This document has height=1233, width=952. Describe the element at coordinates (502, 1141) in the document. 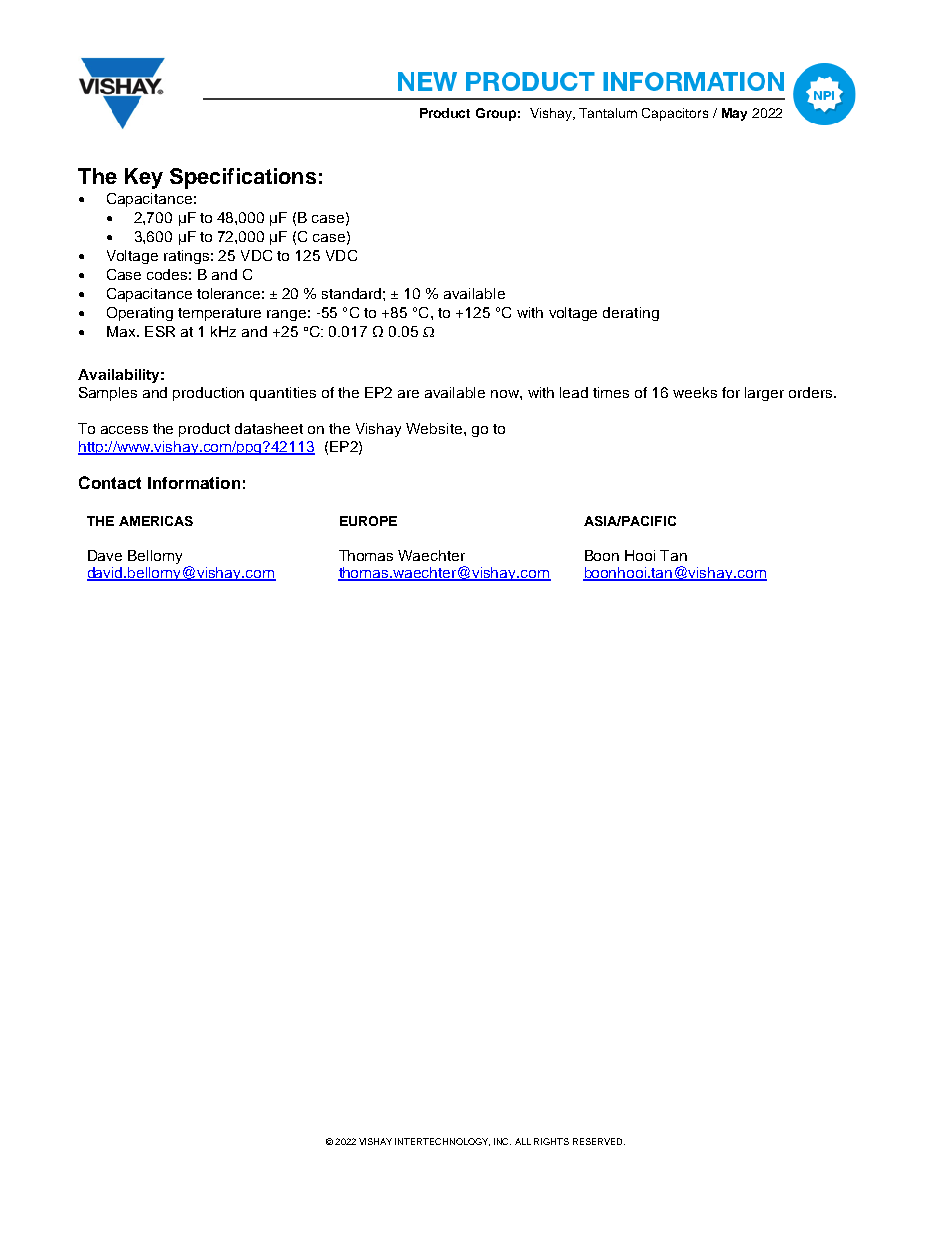

I see `INC` at that location.
